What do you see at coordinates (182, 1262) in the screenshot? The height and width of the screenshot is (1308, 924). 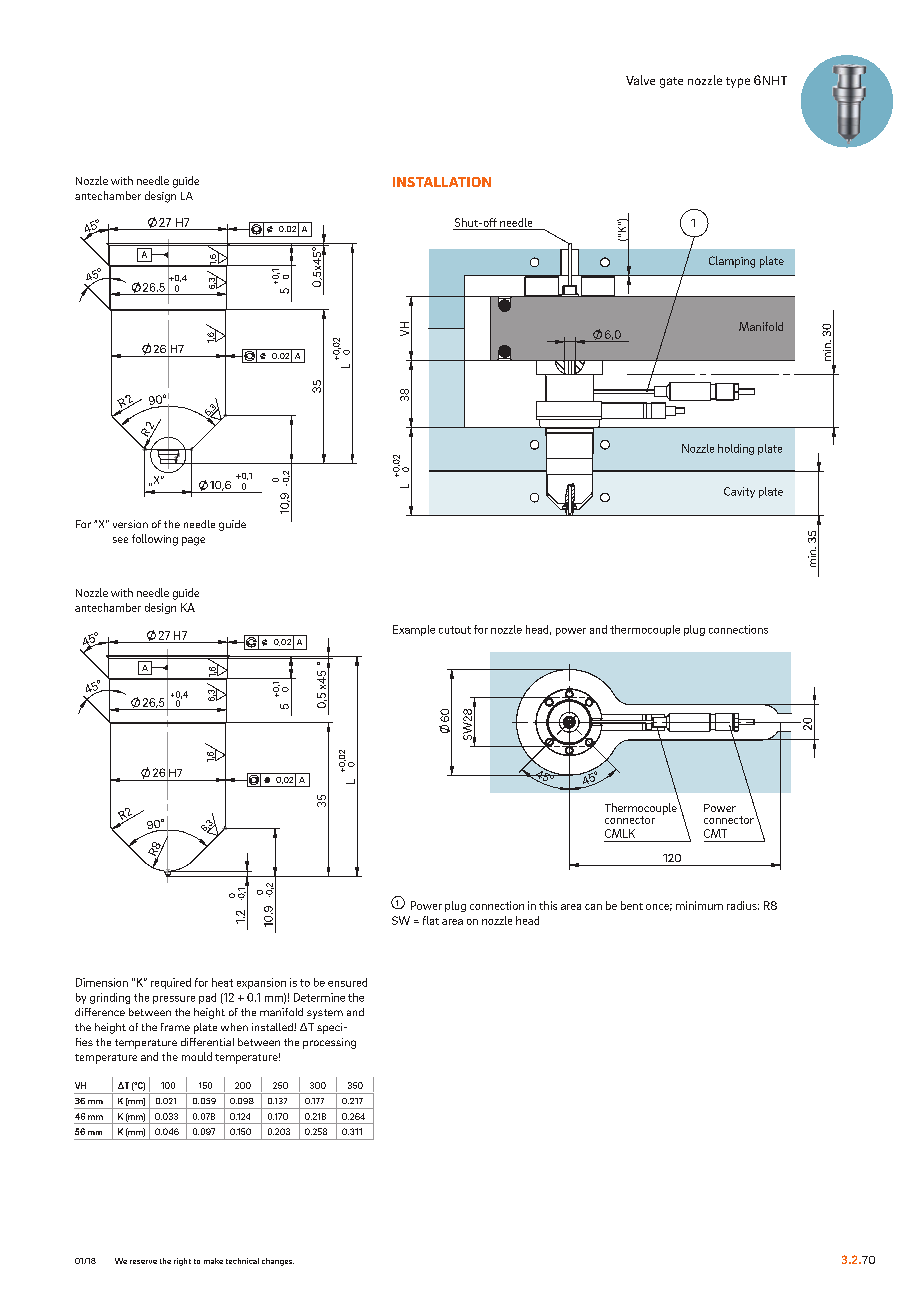 I see `right` at bounding box center [182, 1262].
